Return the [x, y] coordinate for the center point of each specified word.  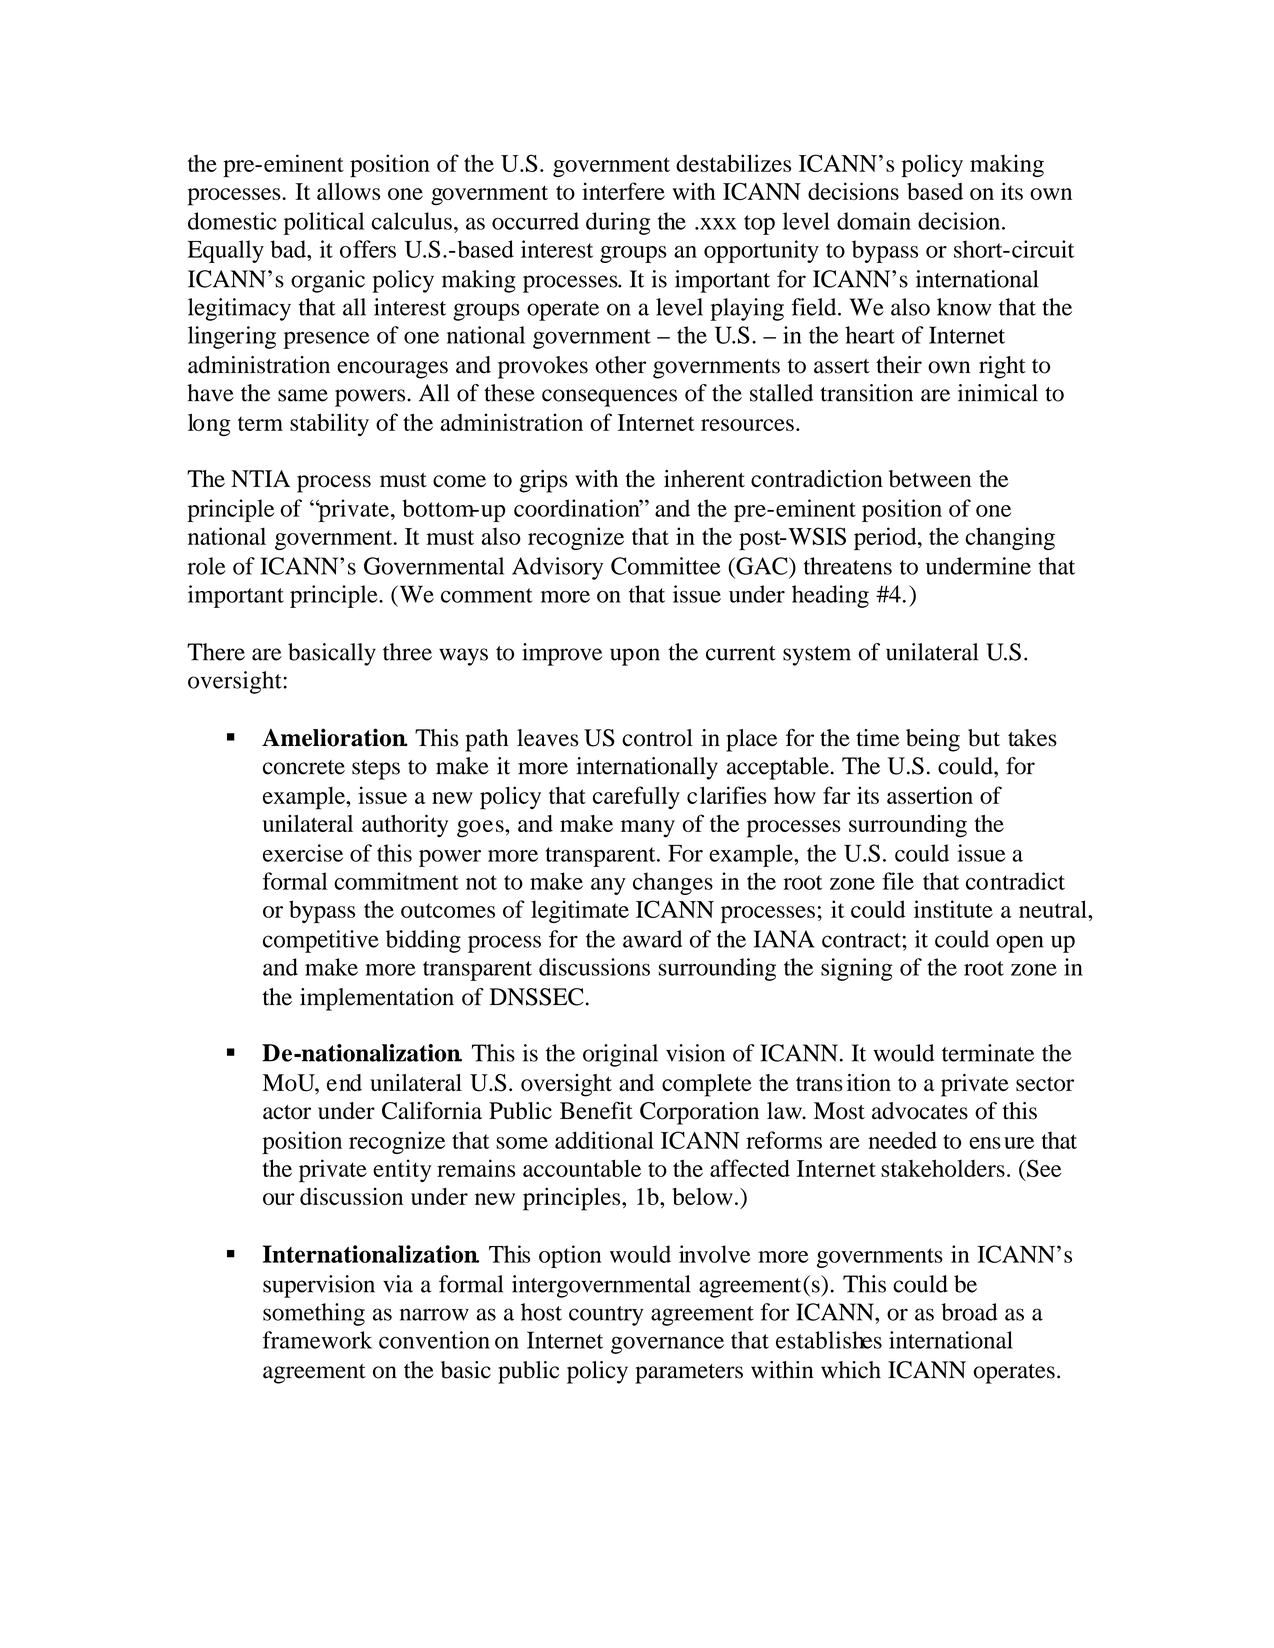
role [207, 566]
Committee [666, 566]
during [618, 223]
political [324, 223]
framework [317, 1340]
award [652, 939]
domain [874, 221]
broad [969, 1312]
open [1020, 944]
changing [1010, 538]
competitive [321, 941]
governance [667, 1345]
